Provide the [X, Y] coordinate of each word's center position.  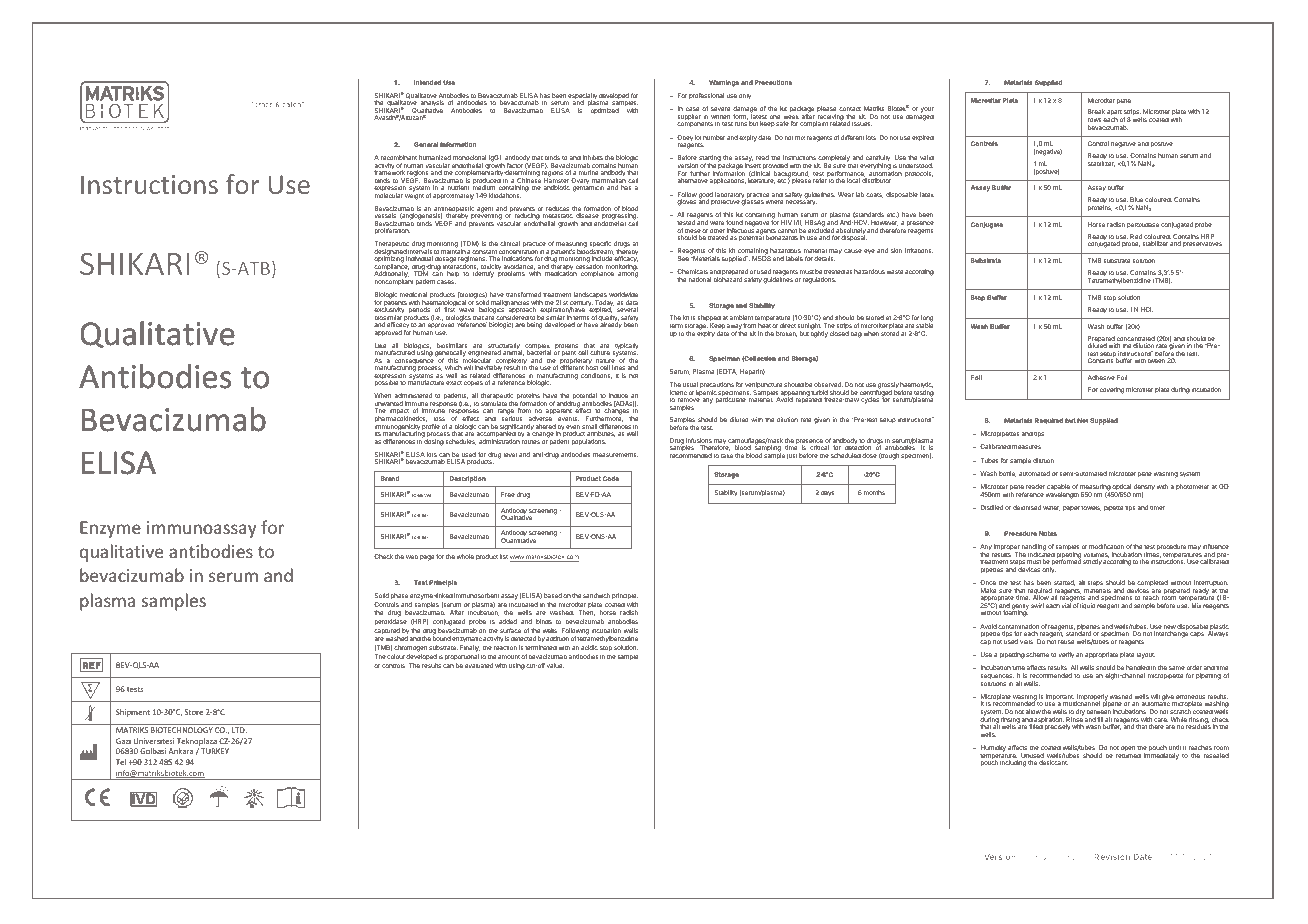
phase [399, 596]
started [1064, 583]
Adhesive [1101, 377]
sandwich [596, 595]
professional [706, 96]
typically [626, 347]
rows [1094, 120]
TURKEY [215, 751]
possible [386, 383]
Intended [427, 82]
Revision [1112, 856]
